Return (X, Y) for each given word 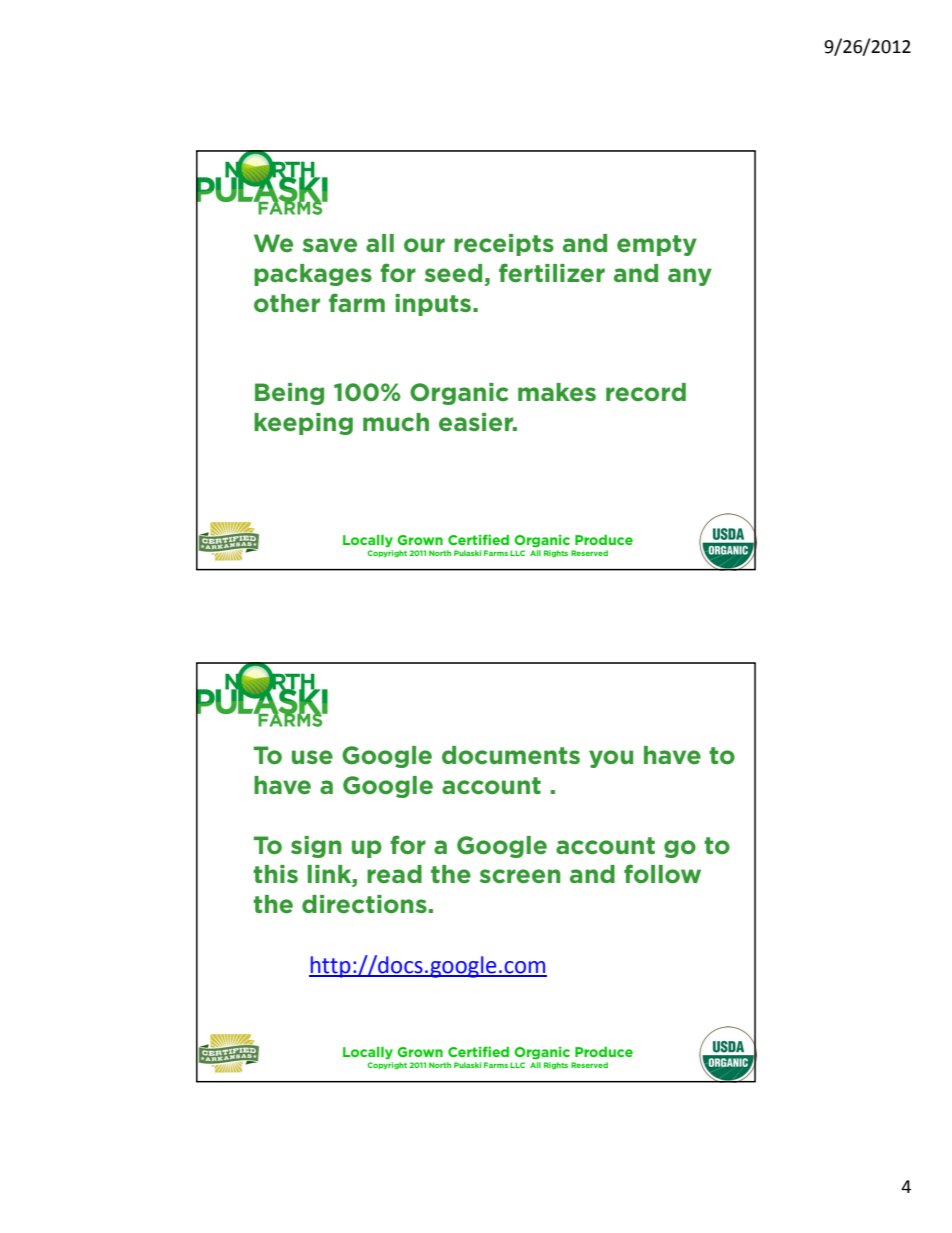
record (646, 392)
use (312, 757)
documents (511, 755)
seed (453, 273)
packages (313, 275)
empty (657, 245)
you (611, 759)
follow (662, 874)
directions (364, 904)
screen (520, 876)
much (396, 422)
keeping (303, 424)
